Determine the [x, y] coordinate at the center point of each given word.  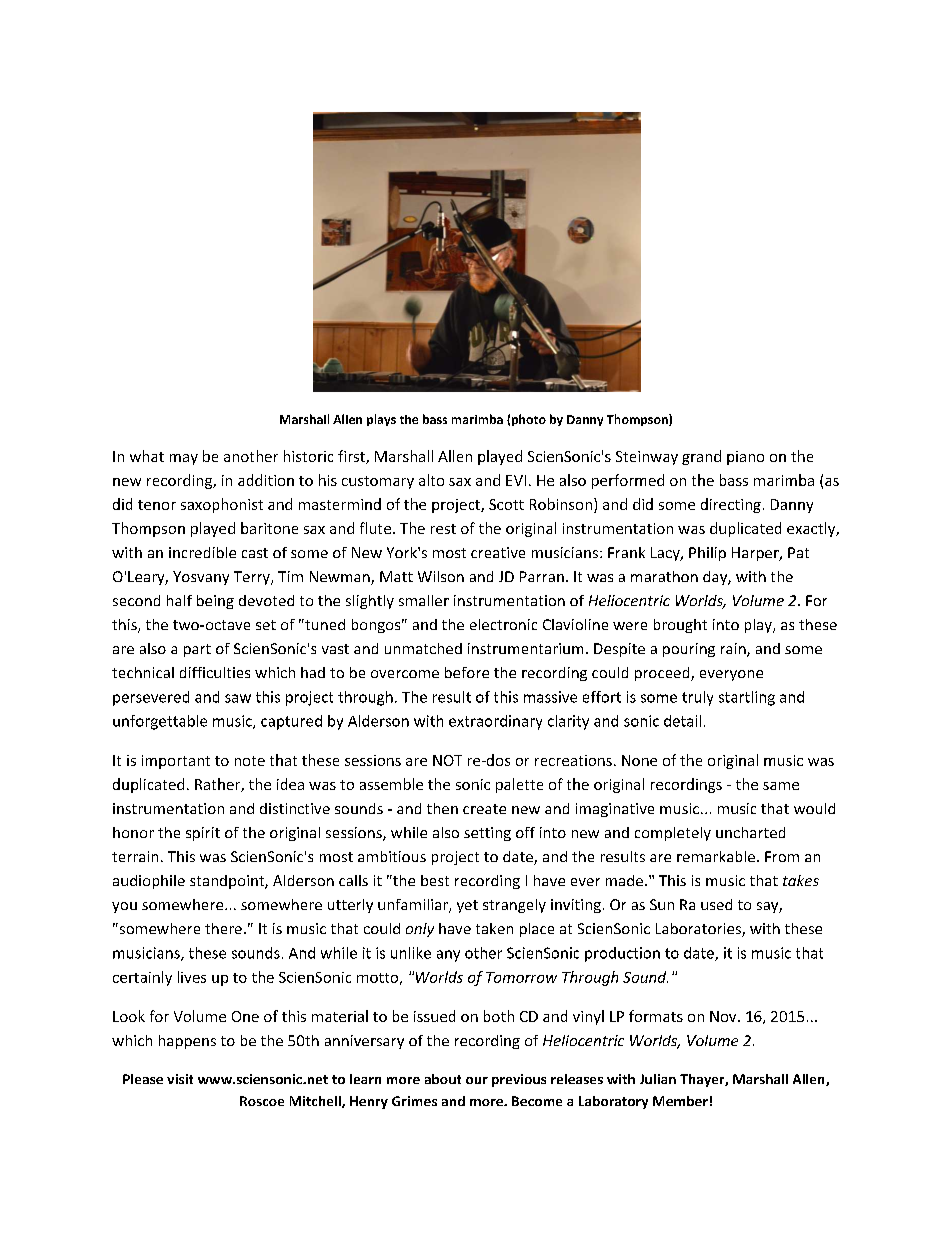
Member [680, 1101]
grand [701, 457]
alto [431, 480]
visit [180, 1079]
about [443, 1079]
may [184, 459]
